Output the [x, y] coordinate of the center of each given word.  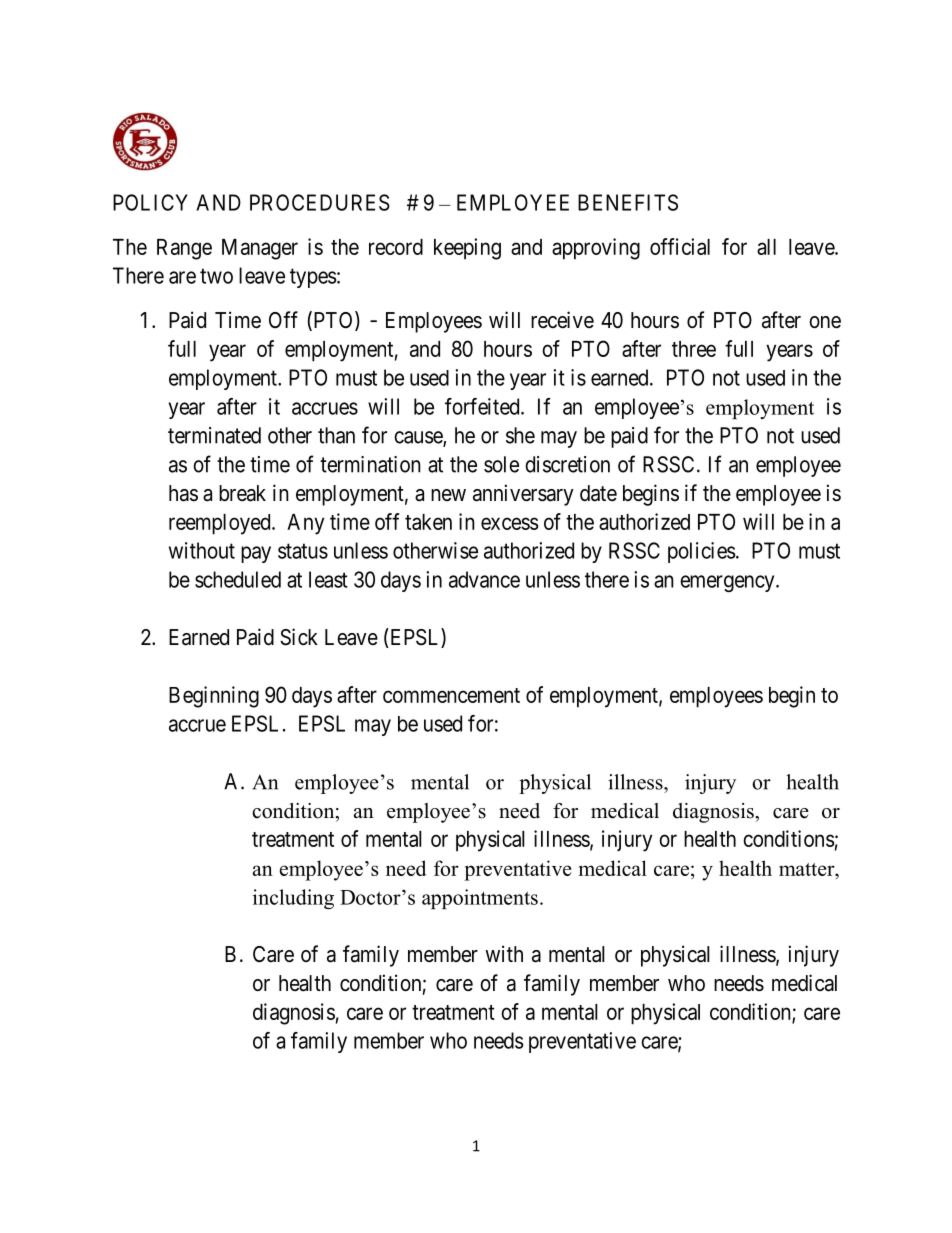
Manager [260, 249]
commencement [451, 695]
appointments [480, 899]
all [766, 247]
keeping [467, 249]
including [293, 899]
